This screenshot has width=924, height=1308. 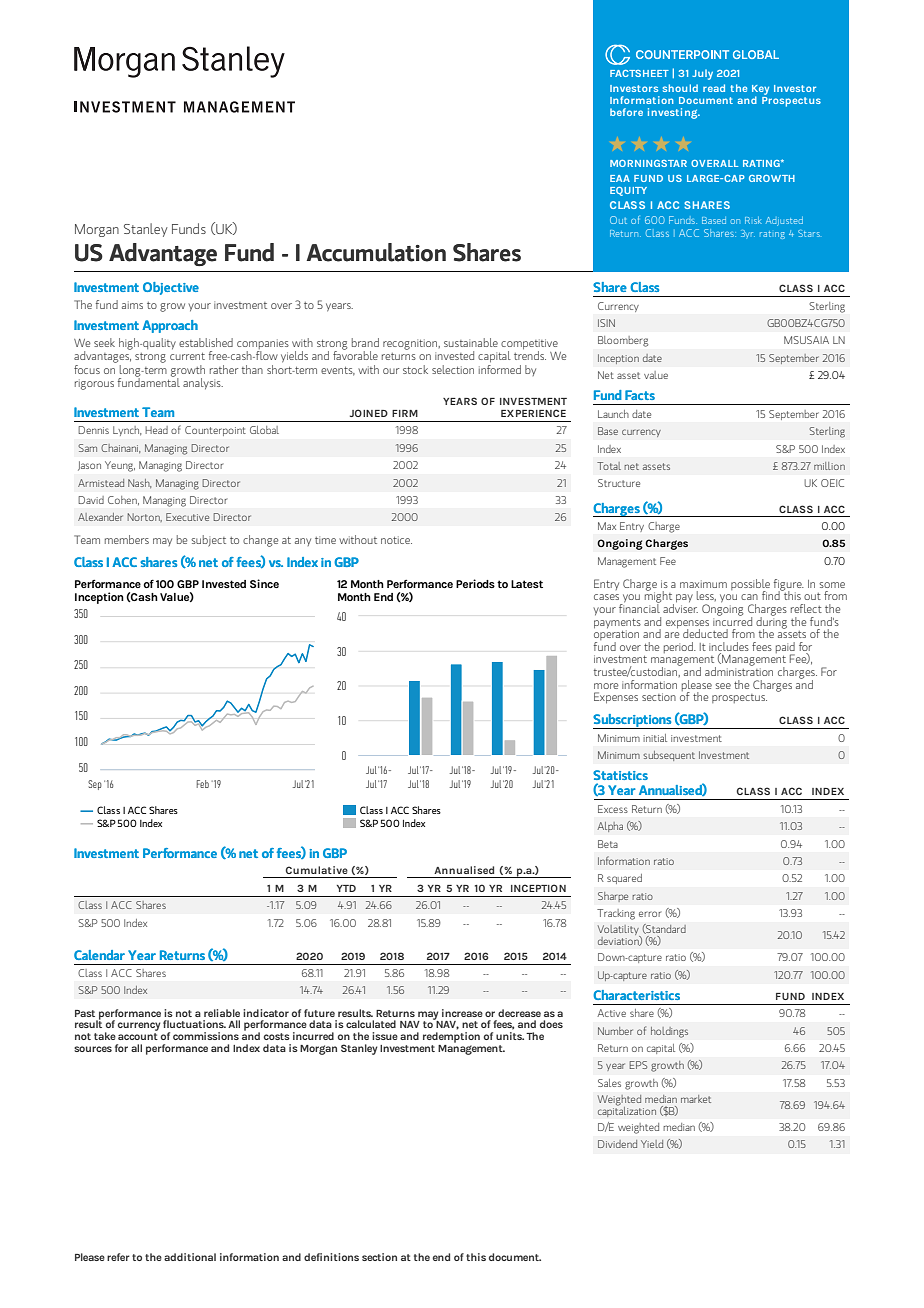 I want to click on additional, so click(x=190, y=1257).
